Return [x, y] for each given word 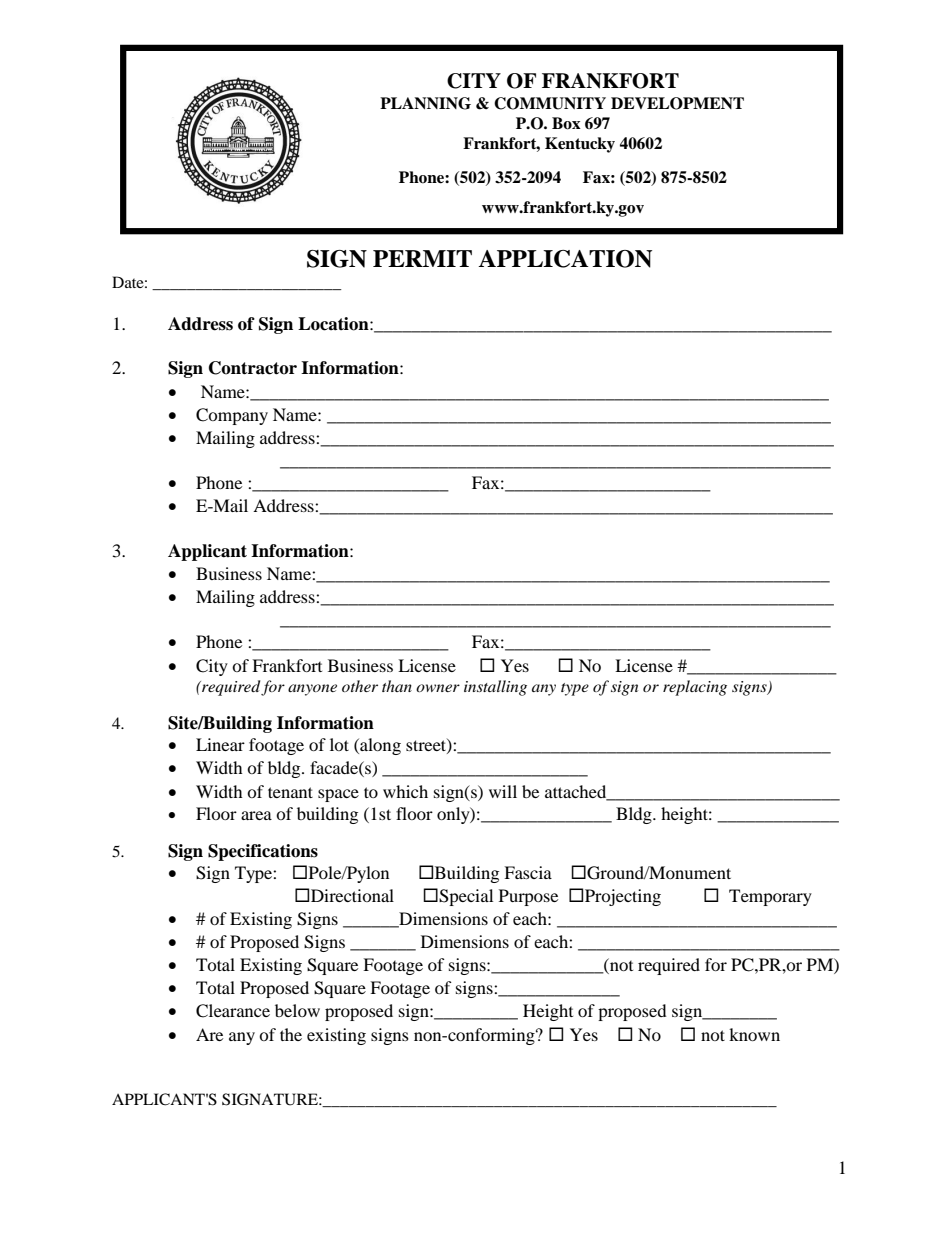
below [297, 1010]
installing [495, 688]
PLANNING [425, 103]
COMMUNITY [550, 103]
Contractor [253, 368]
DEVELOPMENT [677, 103]
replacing [695, 688]
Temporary [770, 897]
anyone [312, 690]
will [503, 791]
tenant [290, 792]
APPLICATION [565, 259]
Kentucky [580, 145]
